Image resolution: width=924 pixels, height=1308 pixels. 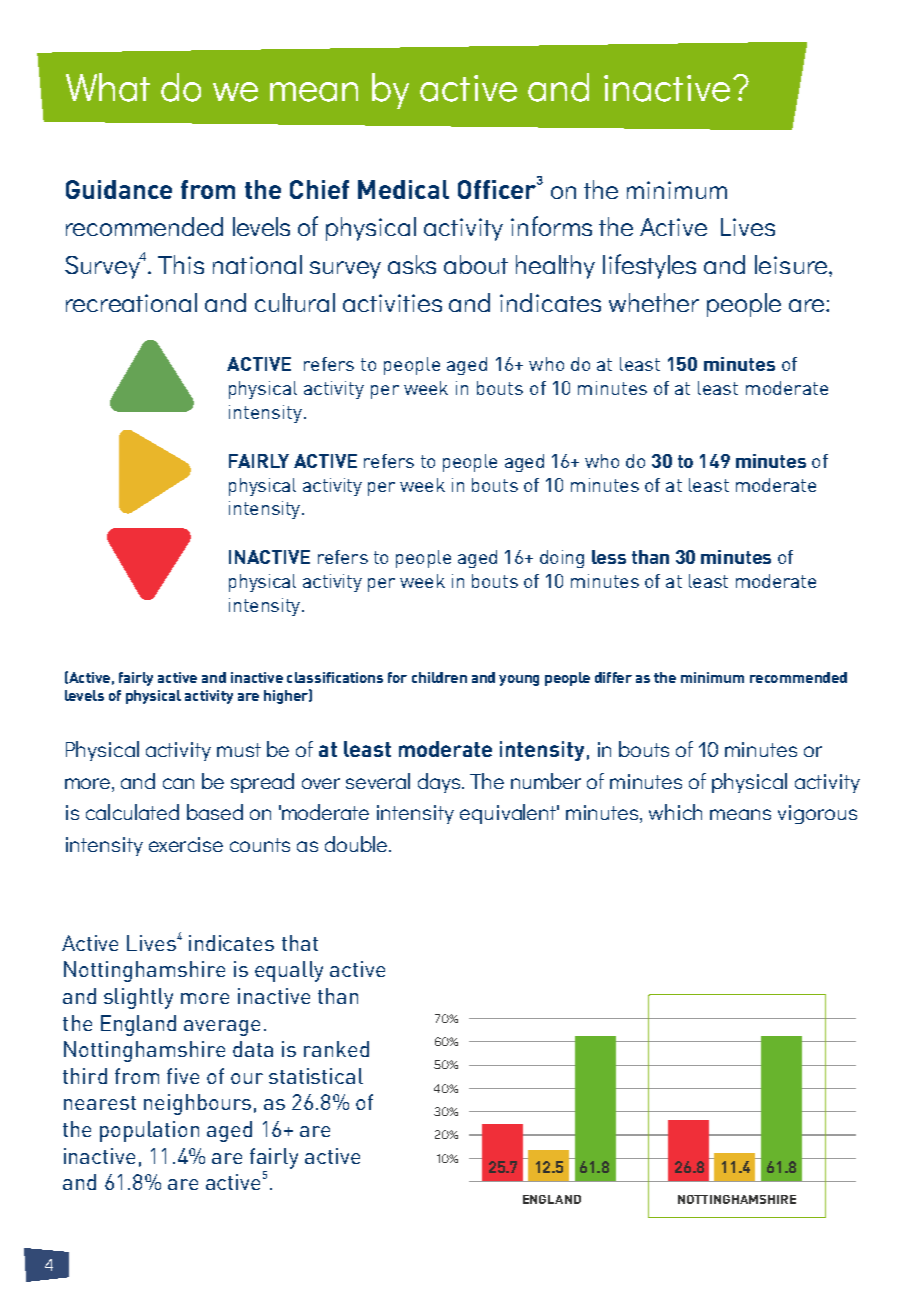 What do you see at coordinates (792, 264) in the screenshot?
I see `leisure` at bounding box center [792, 264].
